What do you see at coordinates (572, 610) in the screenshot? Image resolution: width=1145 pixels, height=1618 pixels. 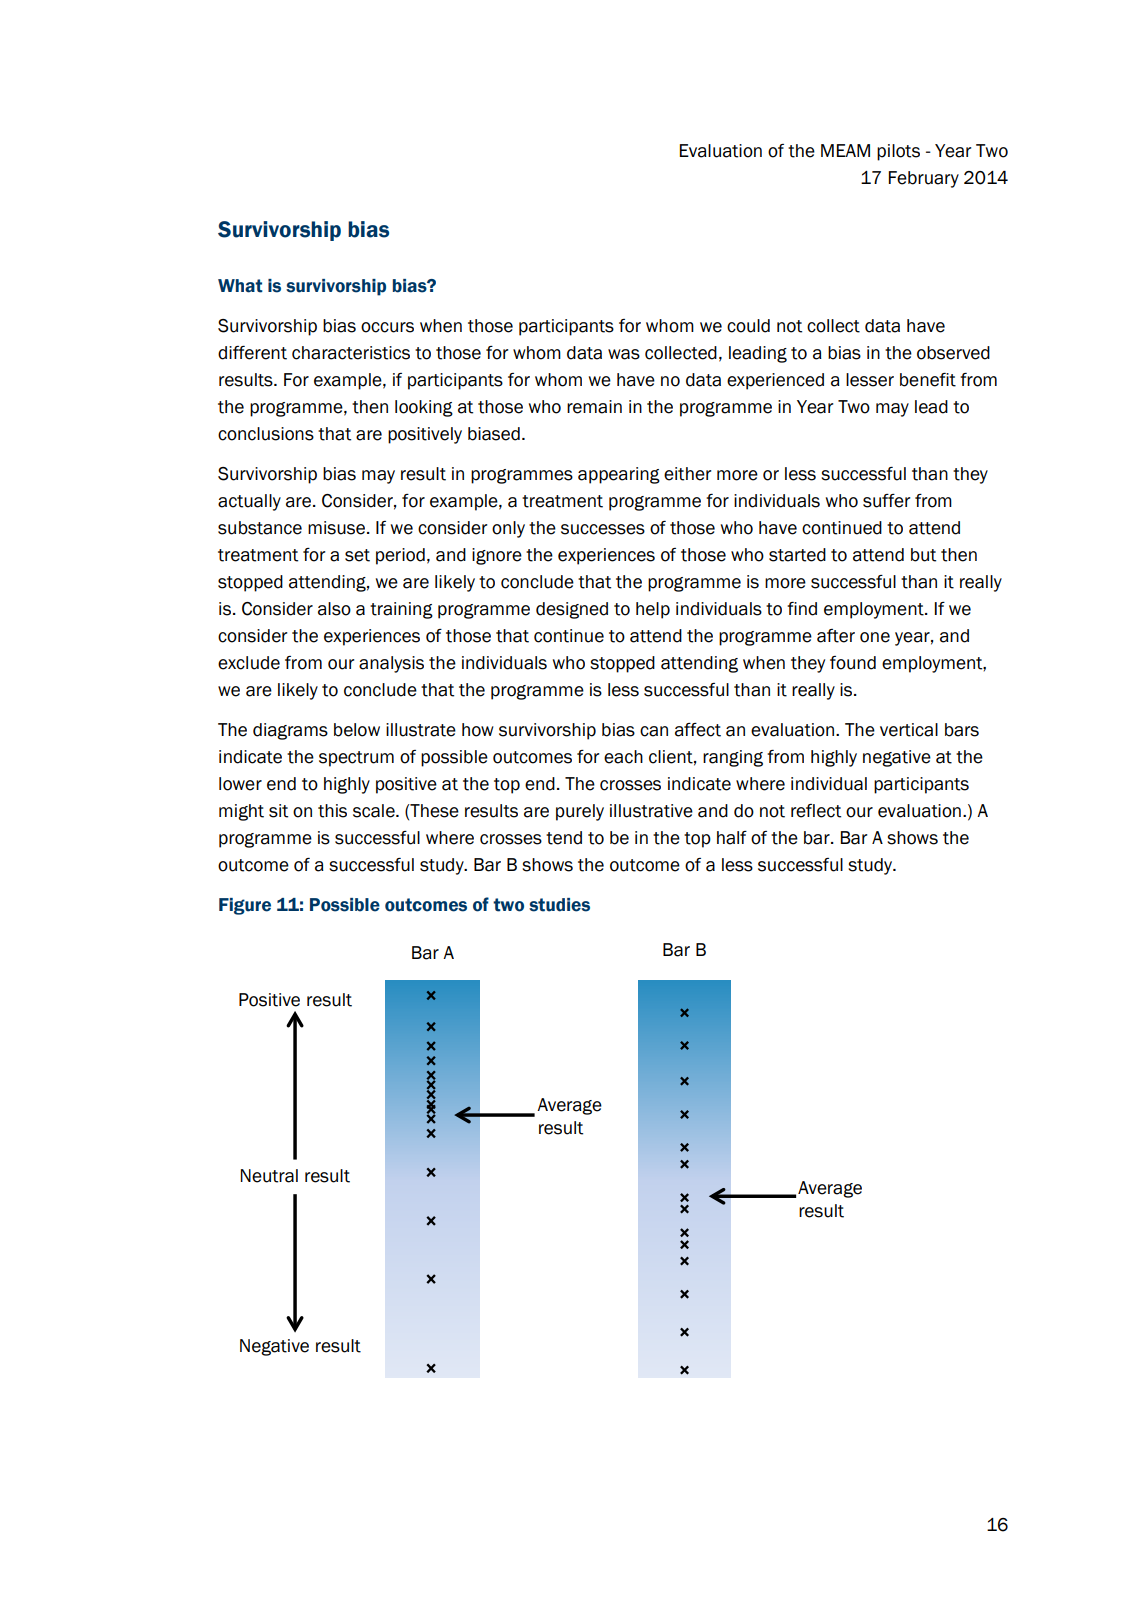 I see `designed` at bounding box center [572, 610].
